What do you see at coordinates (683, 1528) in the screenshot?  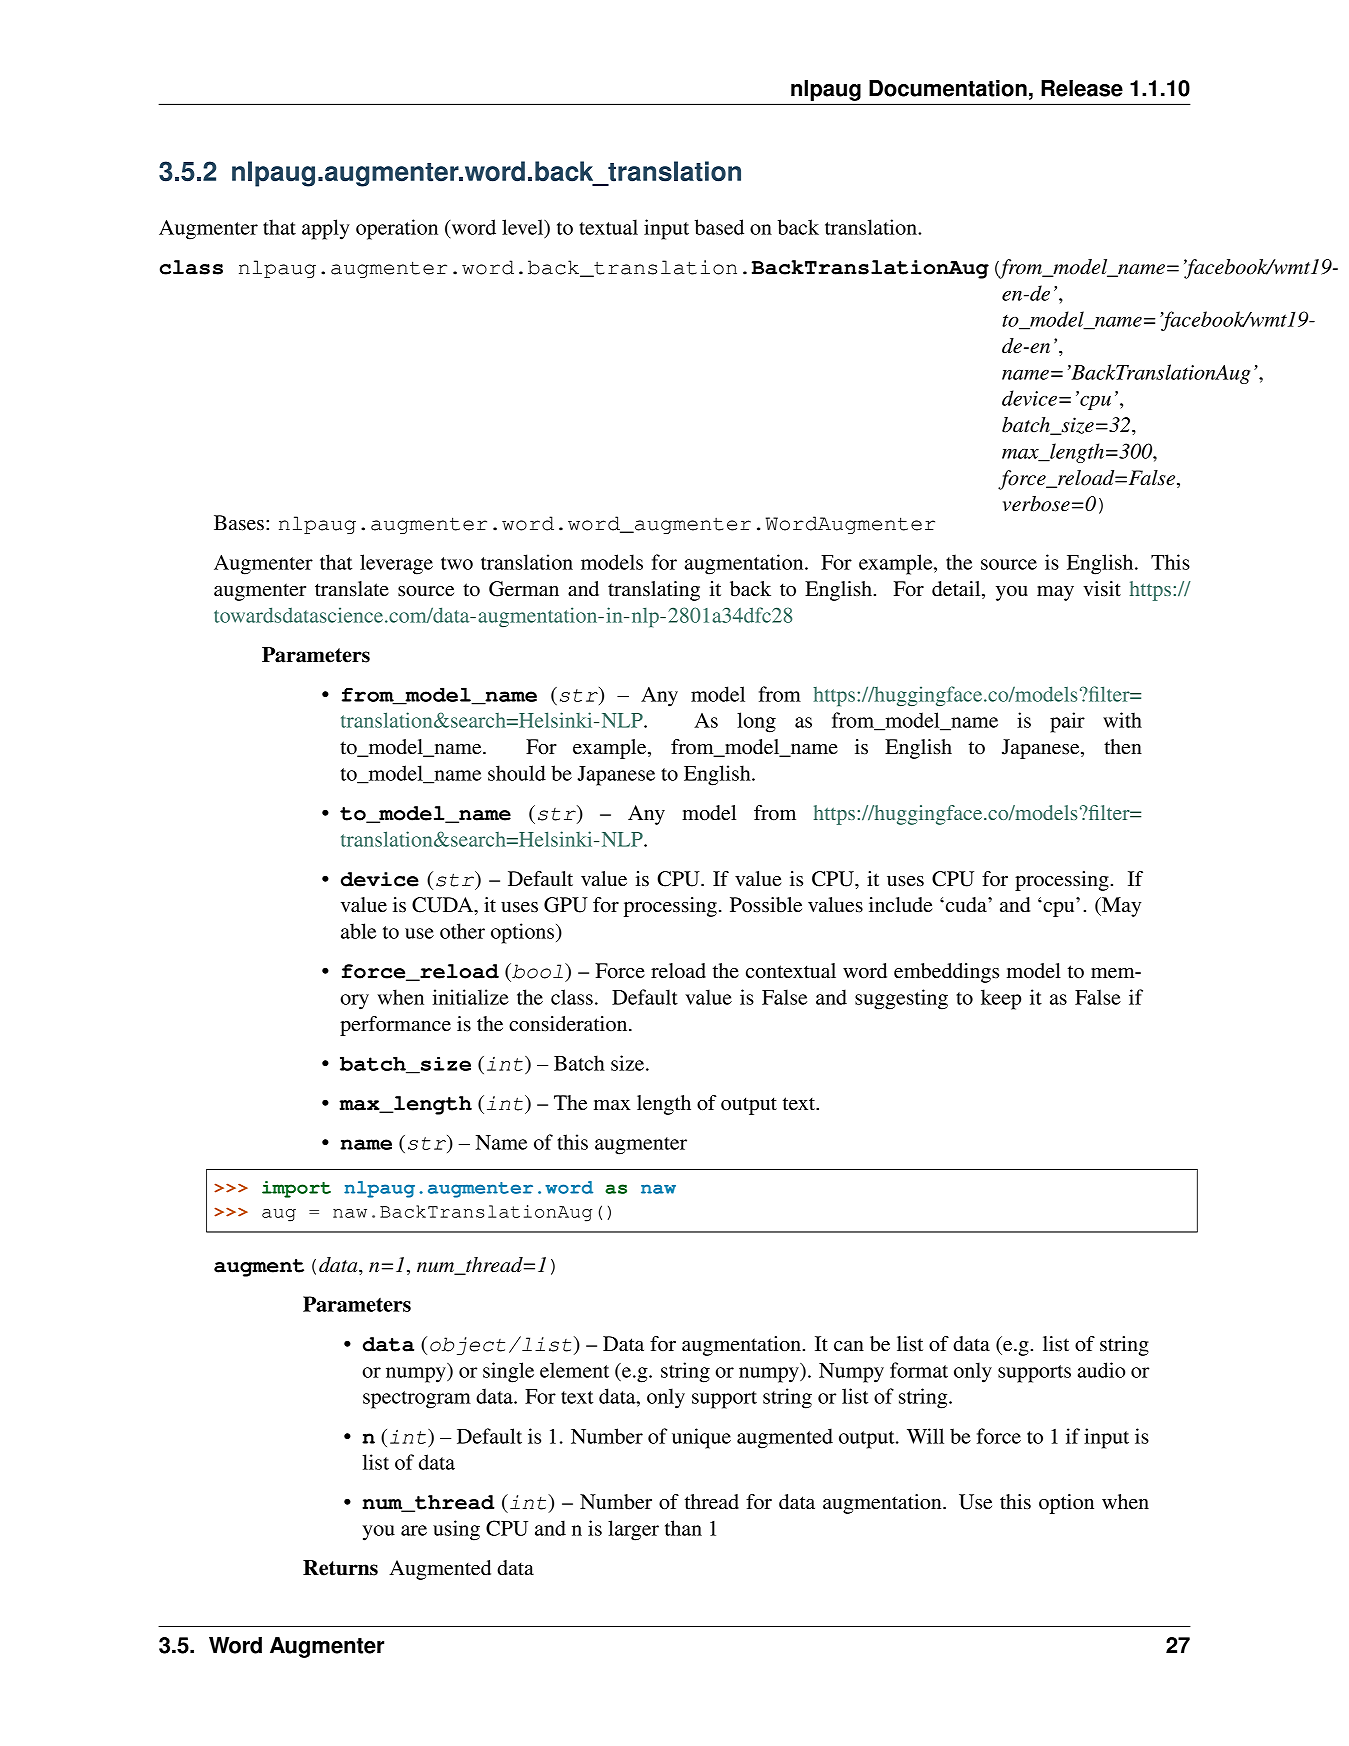 I see `than` at bounding box center [683, 1528].
